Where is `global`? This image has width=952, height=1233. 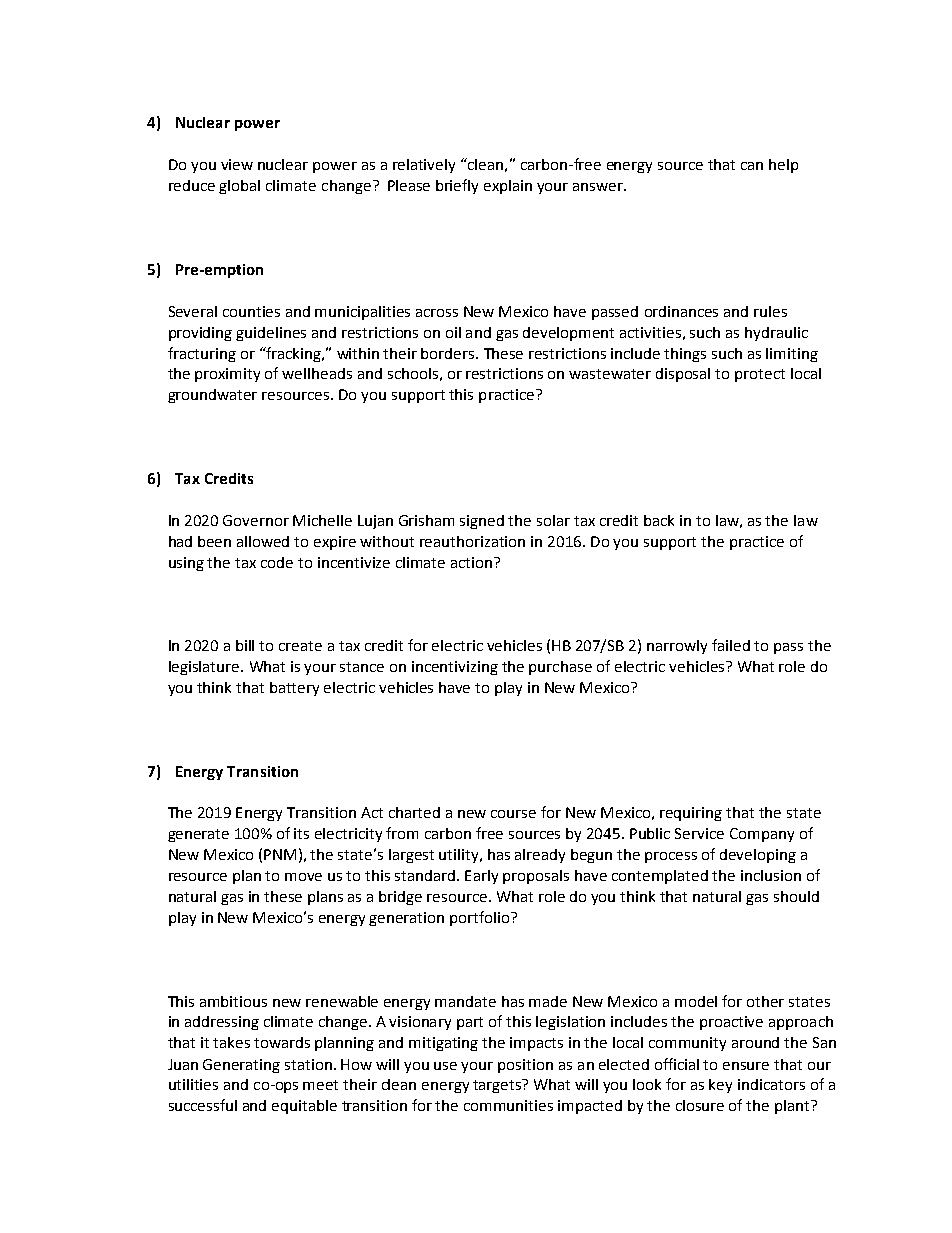
global is located at coordinates (239, 187).
